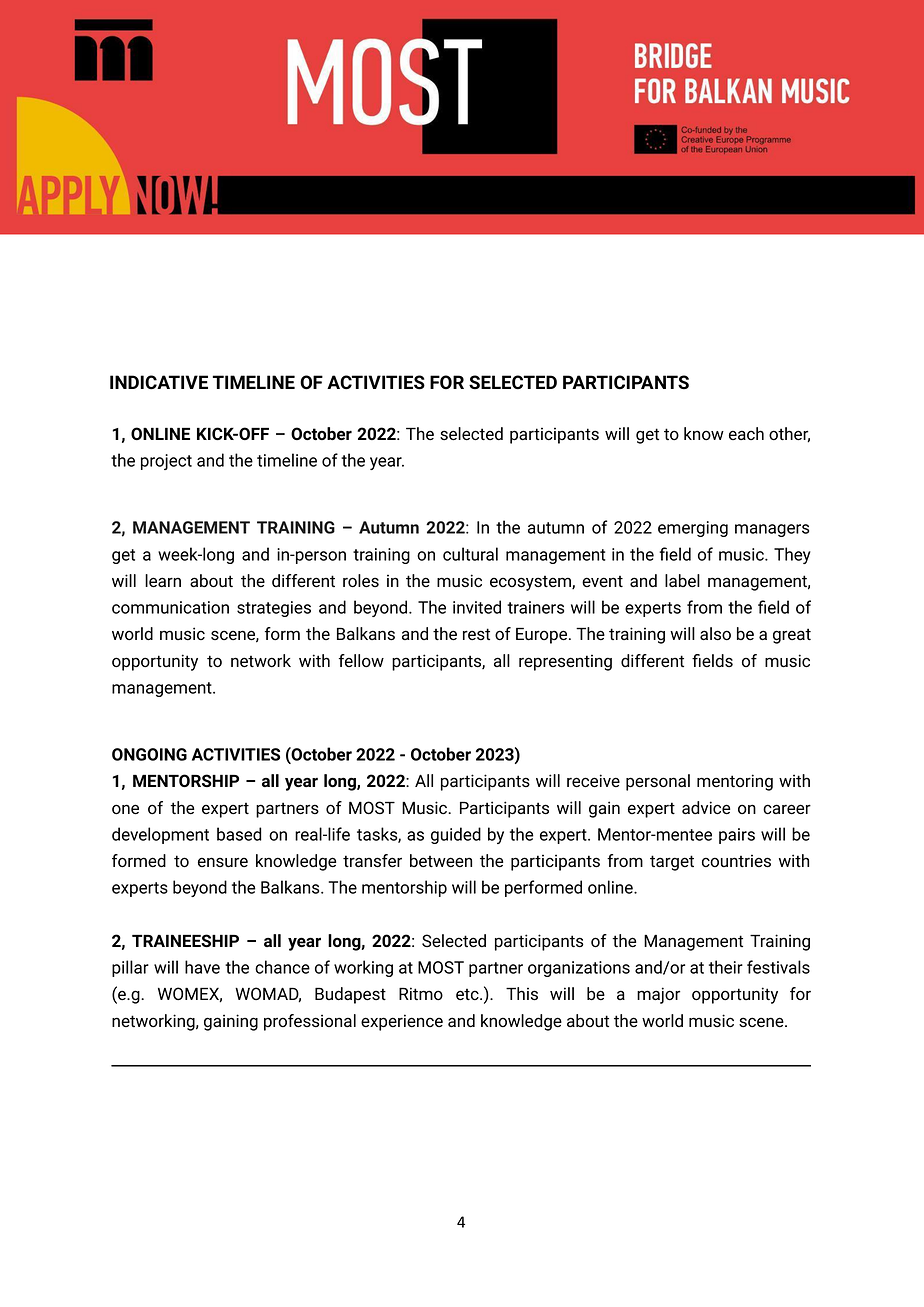 Image resolution: width=924 pixels, height=1307 pixels. Describe the element at coordinates (202, 967) in the image. I see `have` at that location.
